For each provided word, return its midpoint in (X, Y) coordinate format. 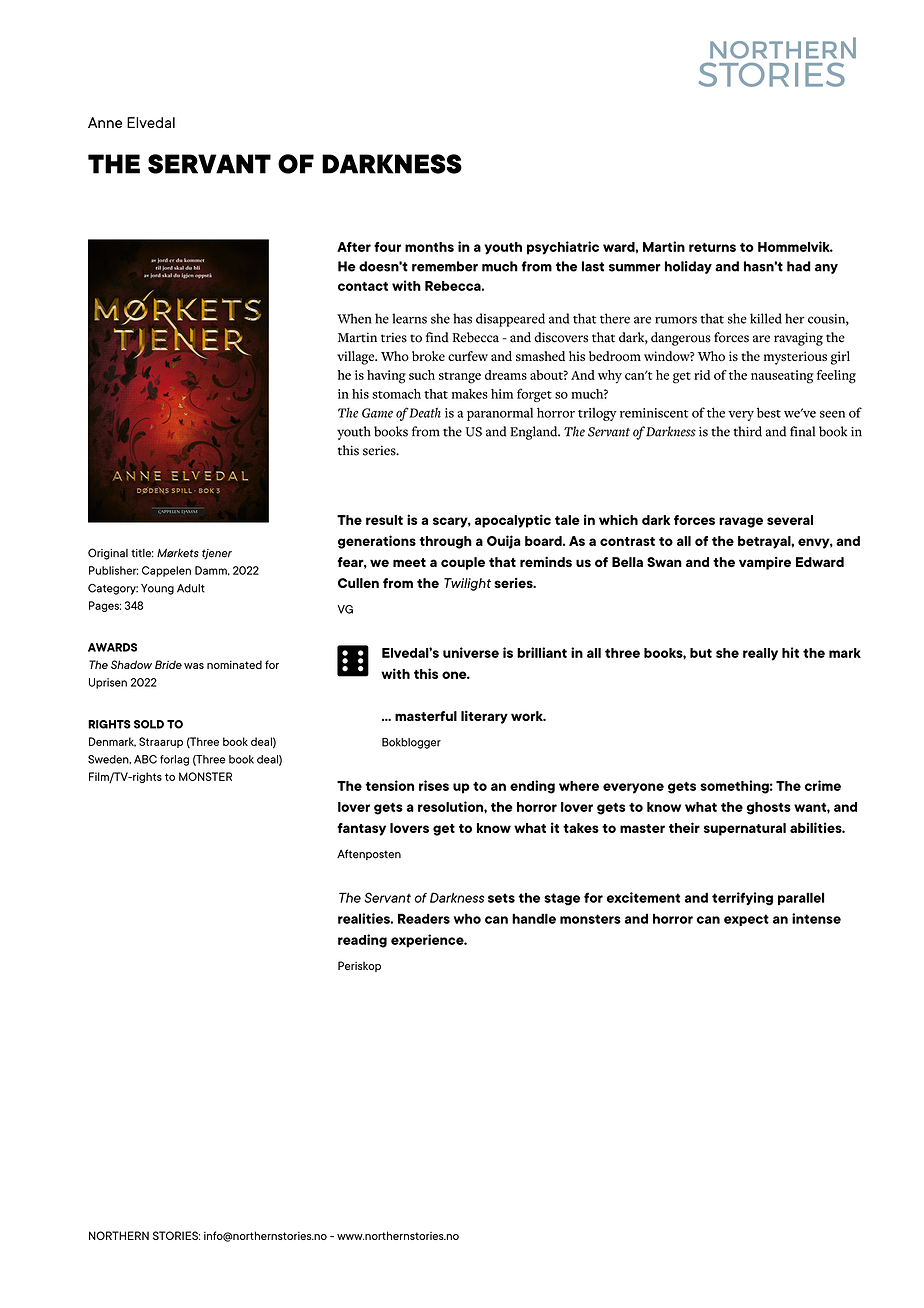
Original (108, 554)
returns (712, 247)
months (429, 247)
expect (746, 920)
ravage (741, 522)
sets (501, 898)
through (445, 542)
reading (362, 941)
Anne (105, 122)
